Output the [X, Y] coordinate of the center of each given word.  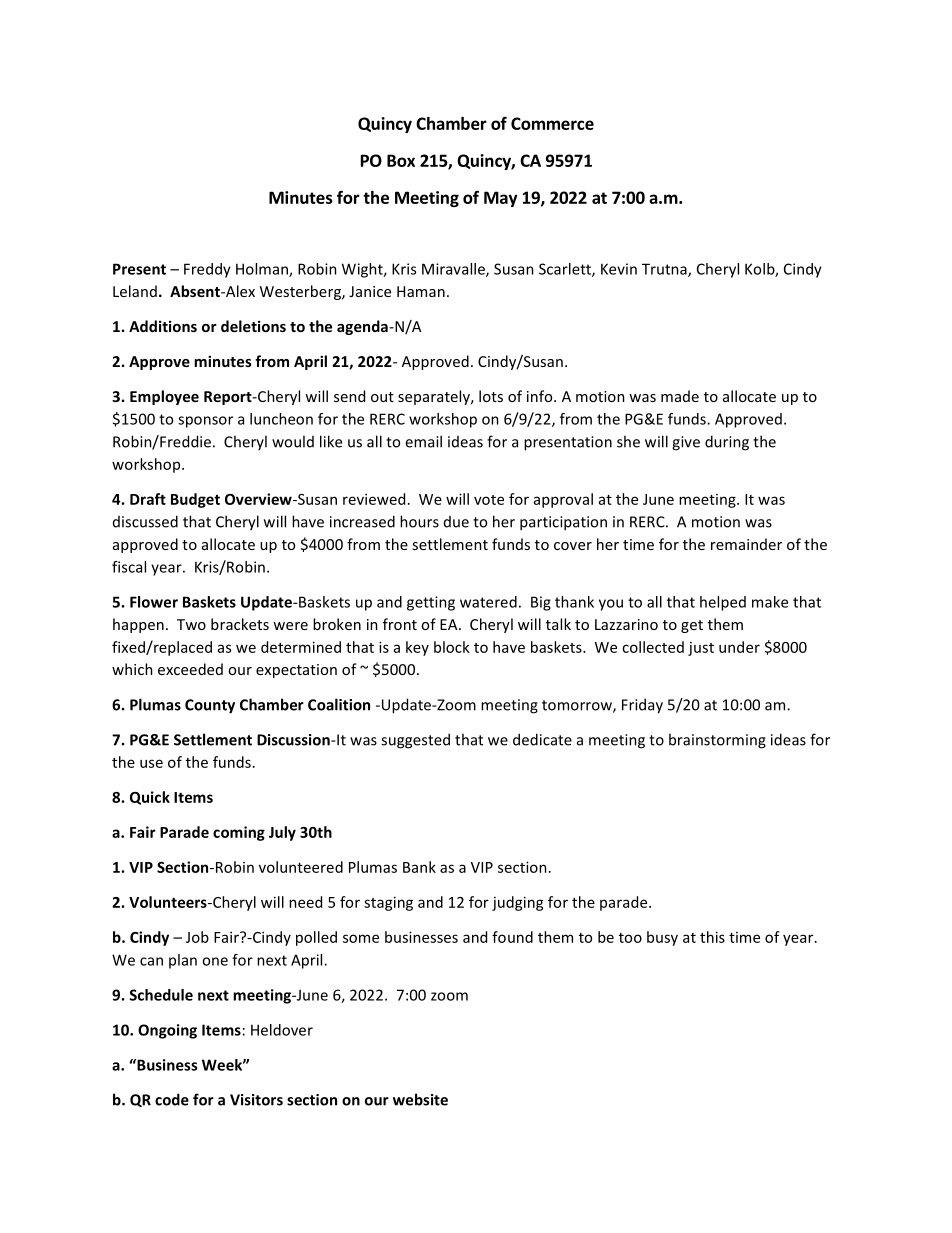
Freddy [207, 270]
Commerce [552, 123]
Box [401, 160]
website [420, 1099]
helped [723, 603]
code [172, 1099]
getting [431, 603]
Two [191, 624]
